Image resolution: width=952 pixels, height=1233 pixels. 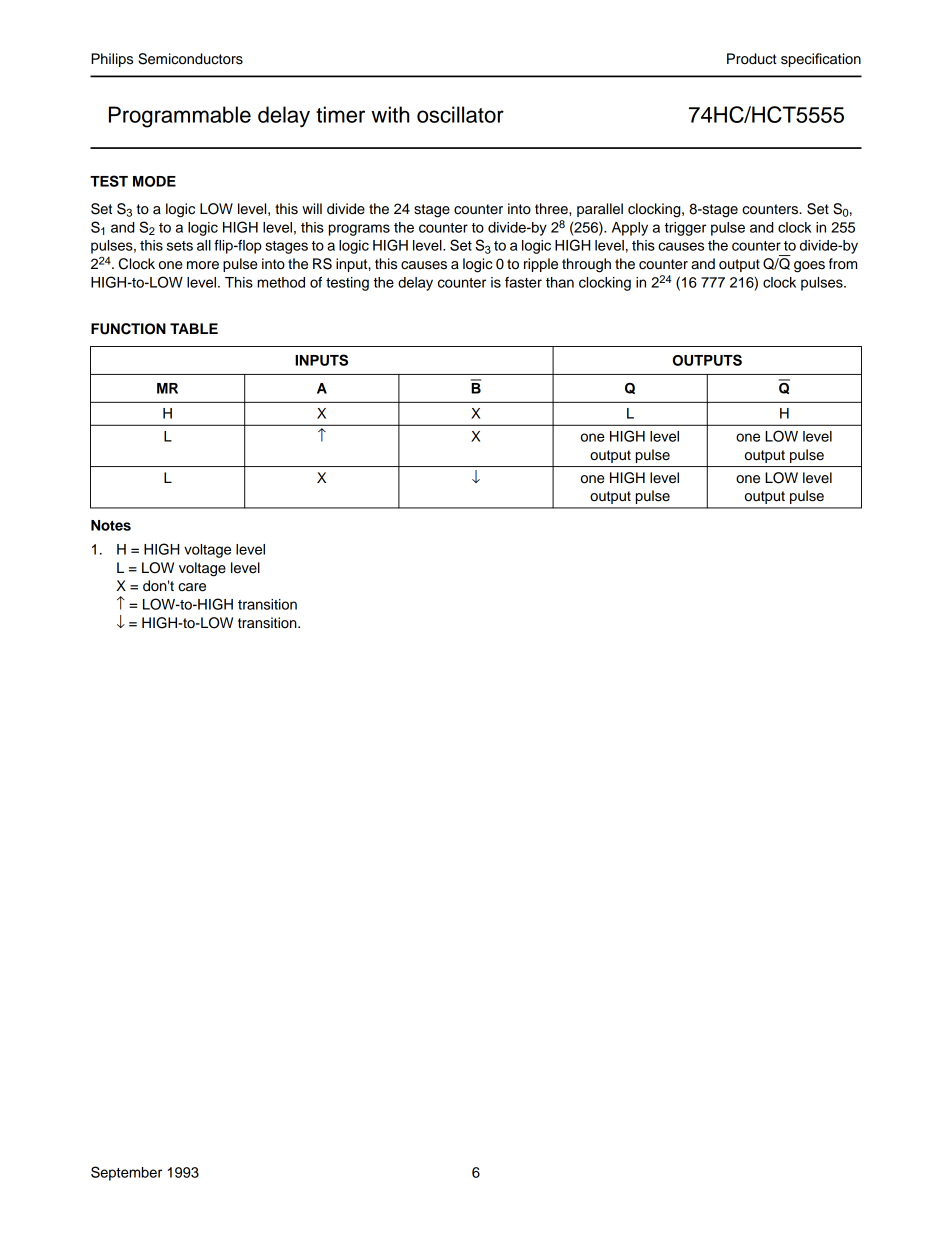 I want to click on September, so click(x=126, y=1173).
